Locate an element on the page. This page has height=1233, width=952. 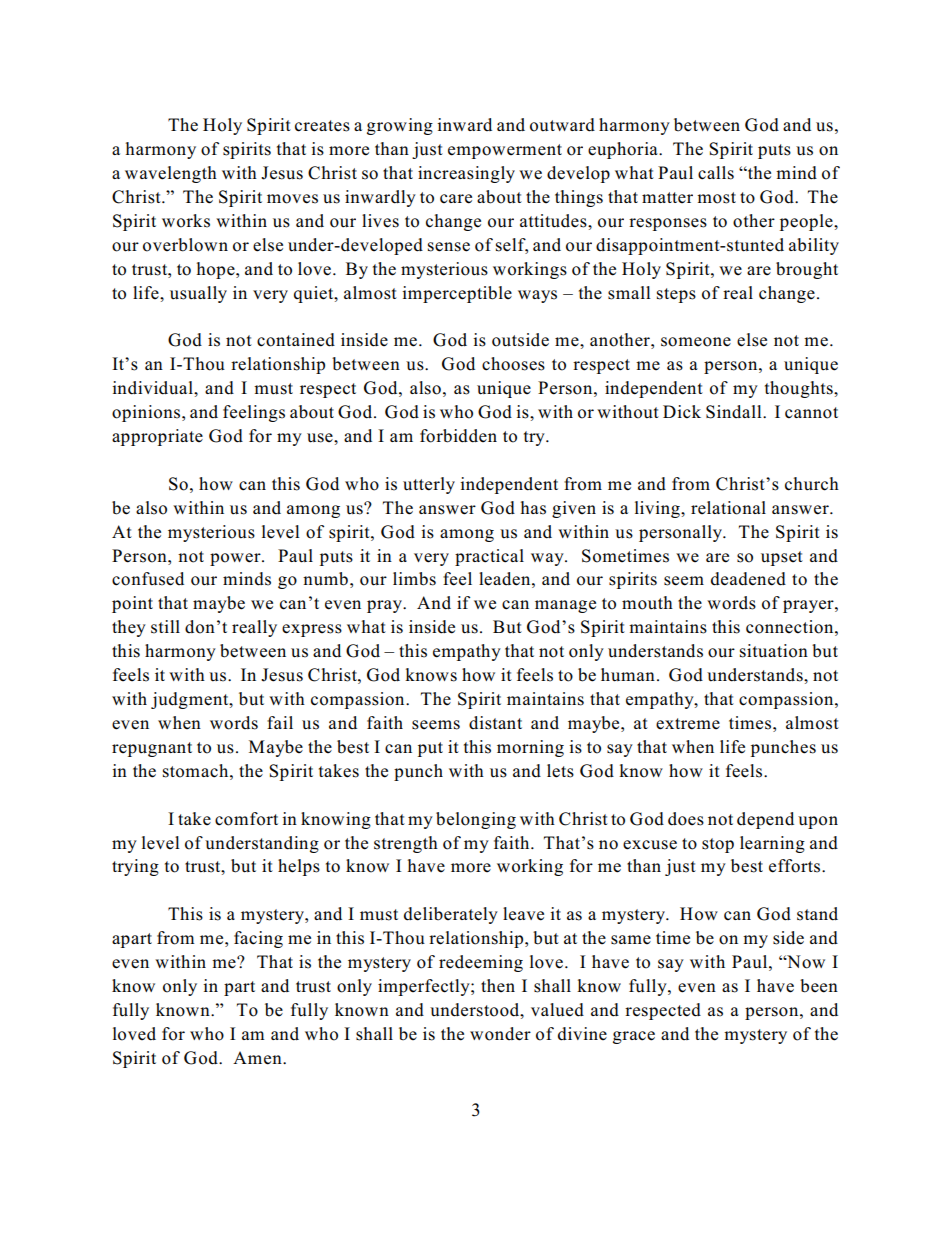
calls is located at coordinates (716, 173).
